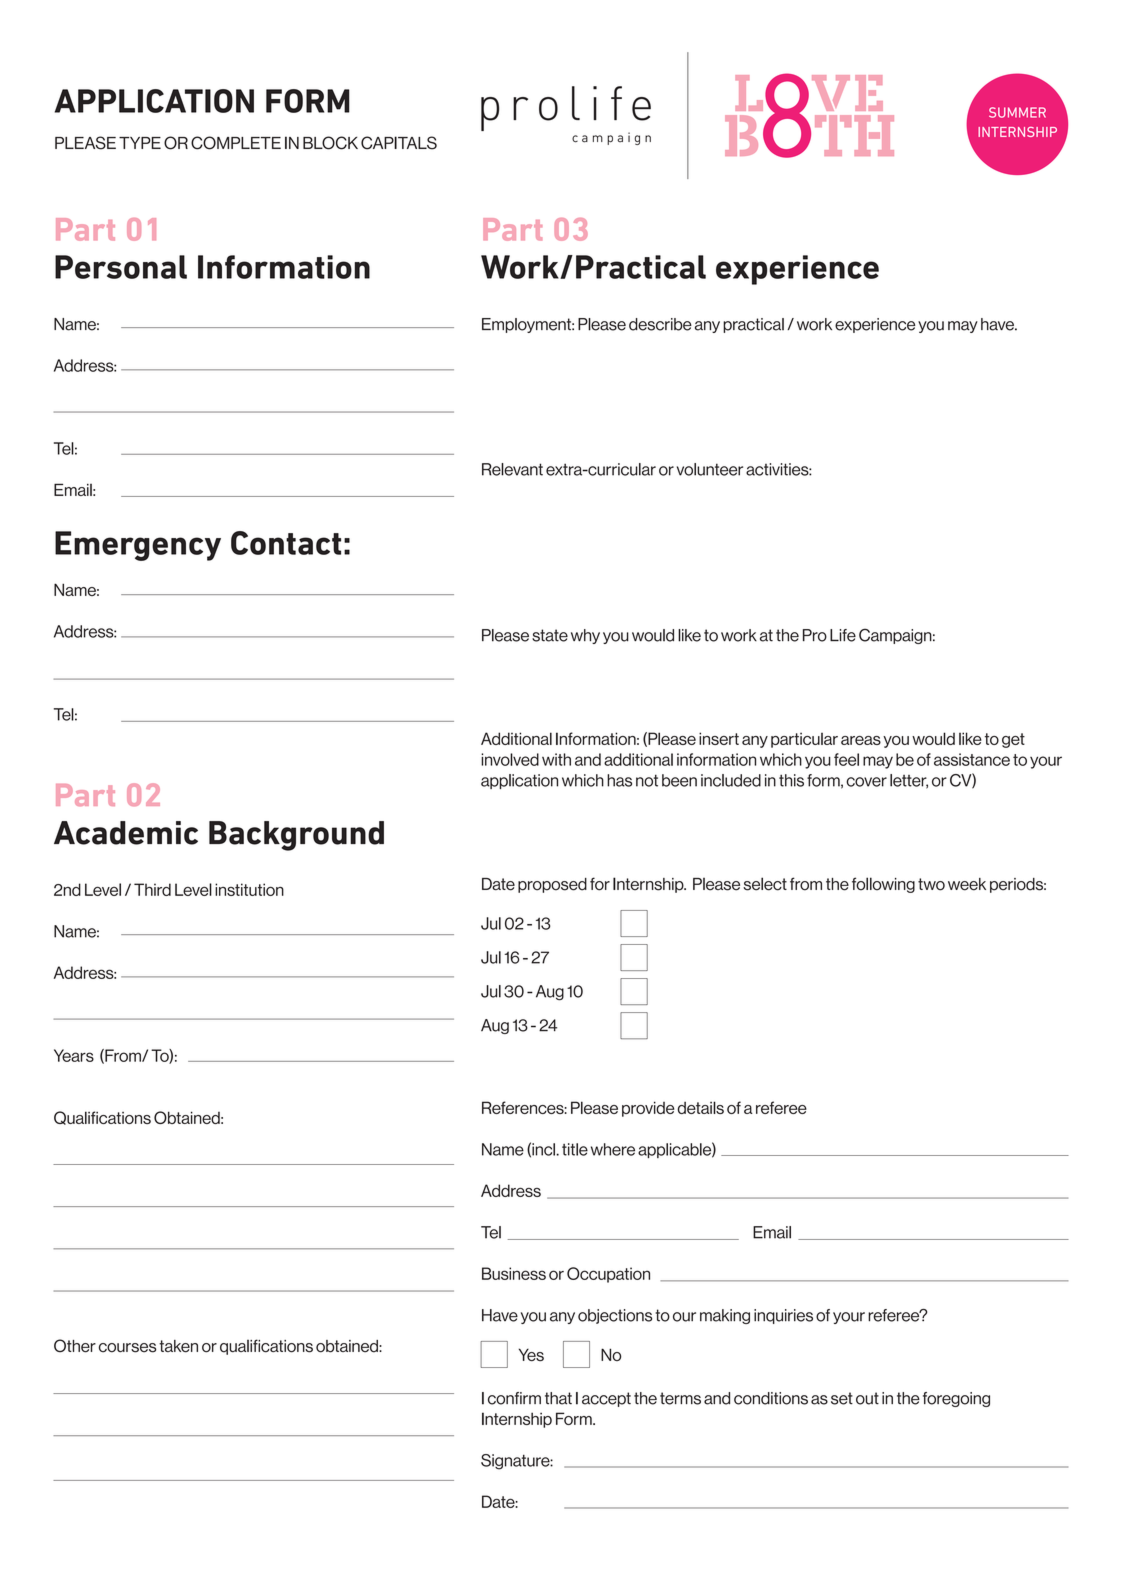  I want to click on Academic, so click(126, 833).
